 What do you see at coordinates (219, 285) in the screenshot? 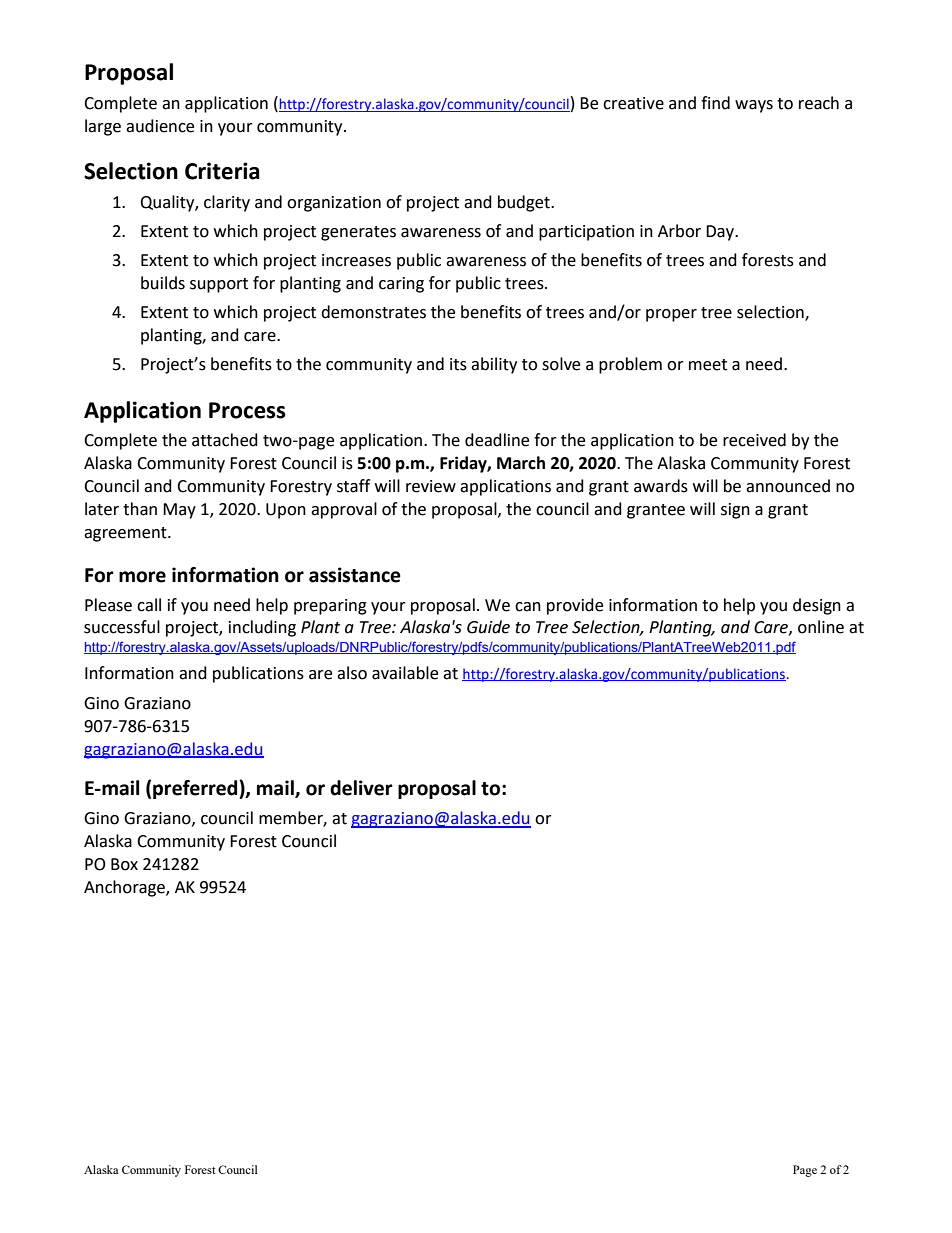
I see `support` at bounding box center [219, 285].
